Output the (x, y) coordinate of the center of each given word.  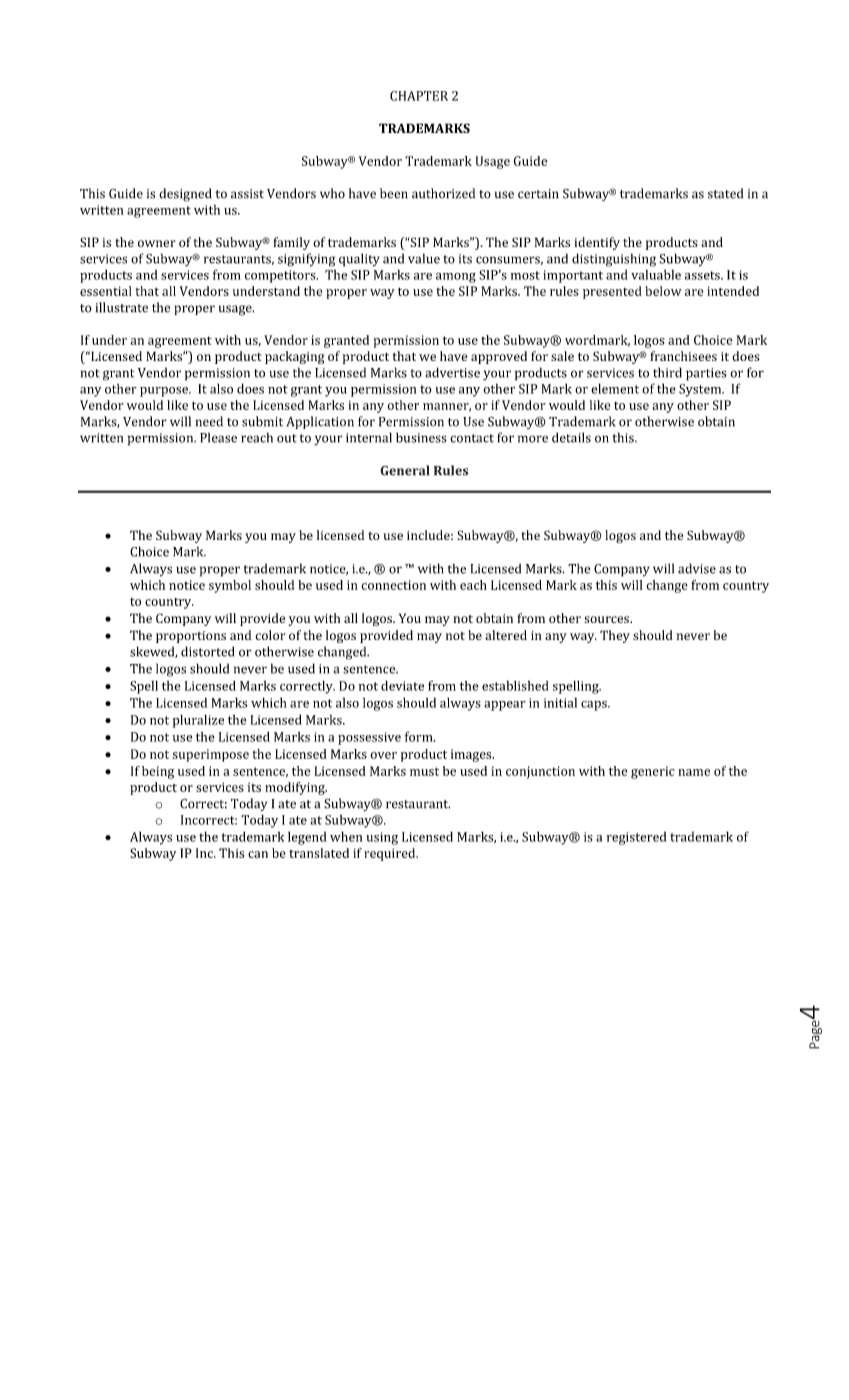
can (258, 854)
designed (185, 195)
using (382, 838)
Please (218, 437)
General (405, 470)
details (571, 437)
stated (725, 193)
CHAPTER (419, 96)
